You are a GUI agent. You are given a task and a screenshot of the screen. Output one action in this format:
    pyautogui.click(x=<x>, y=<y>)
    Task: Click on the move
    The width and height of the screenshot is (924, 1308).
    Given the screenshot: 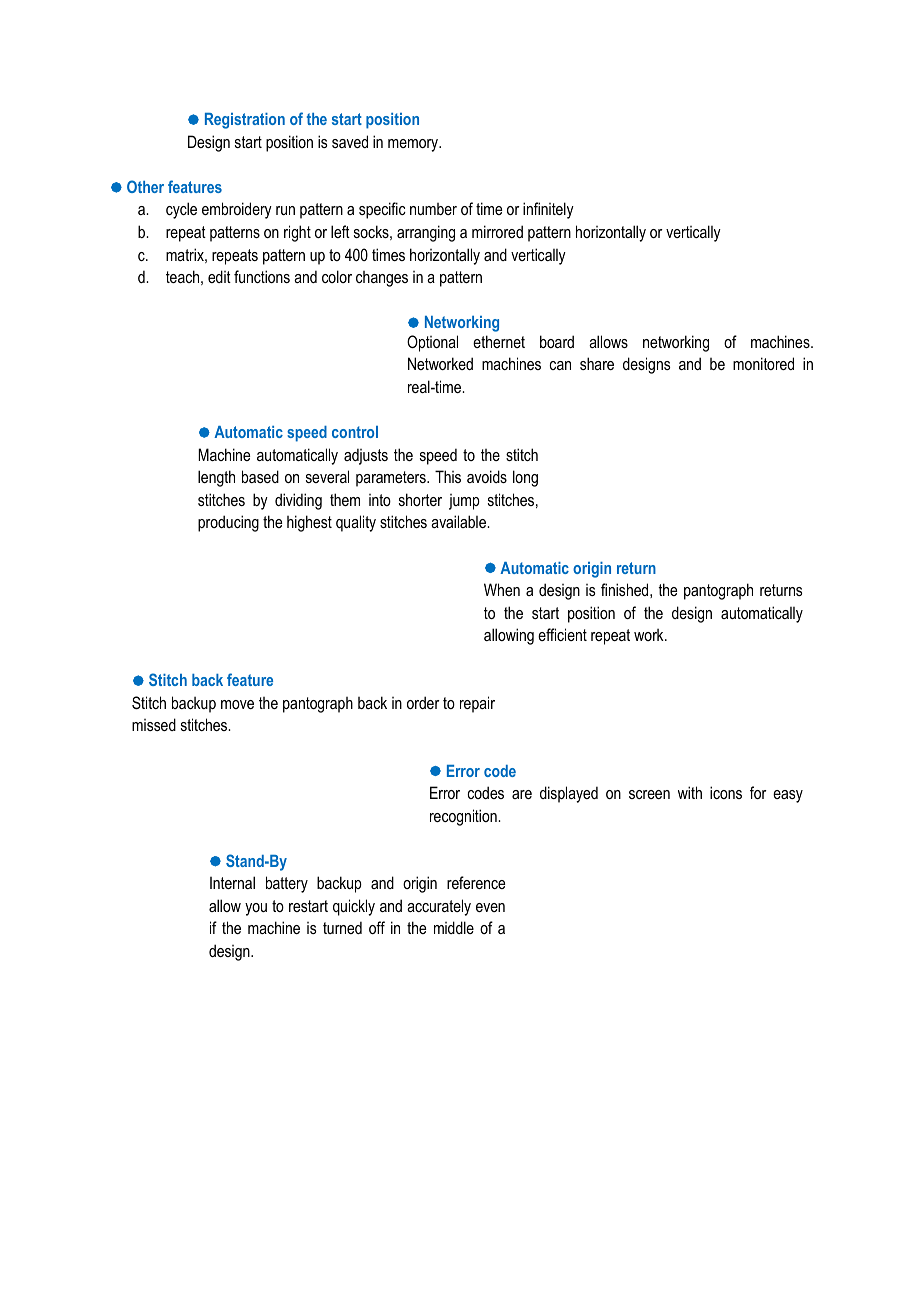 What is the action you would take?
    pyautogui.click(x=237, y=704)
